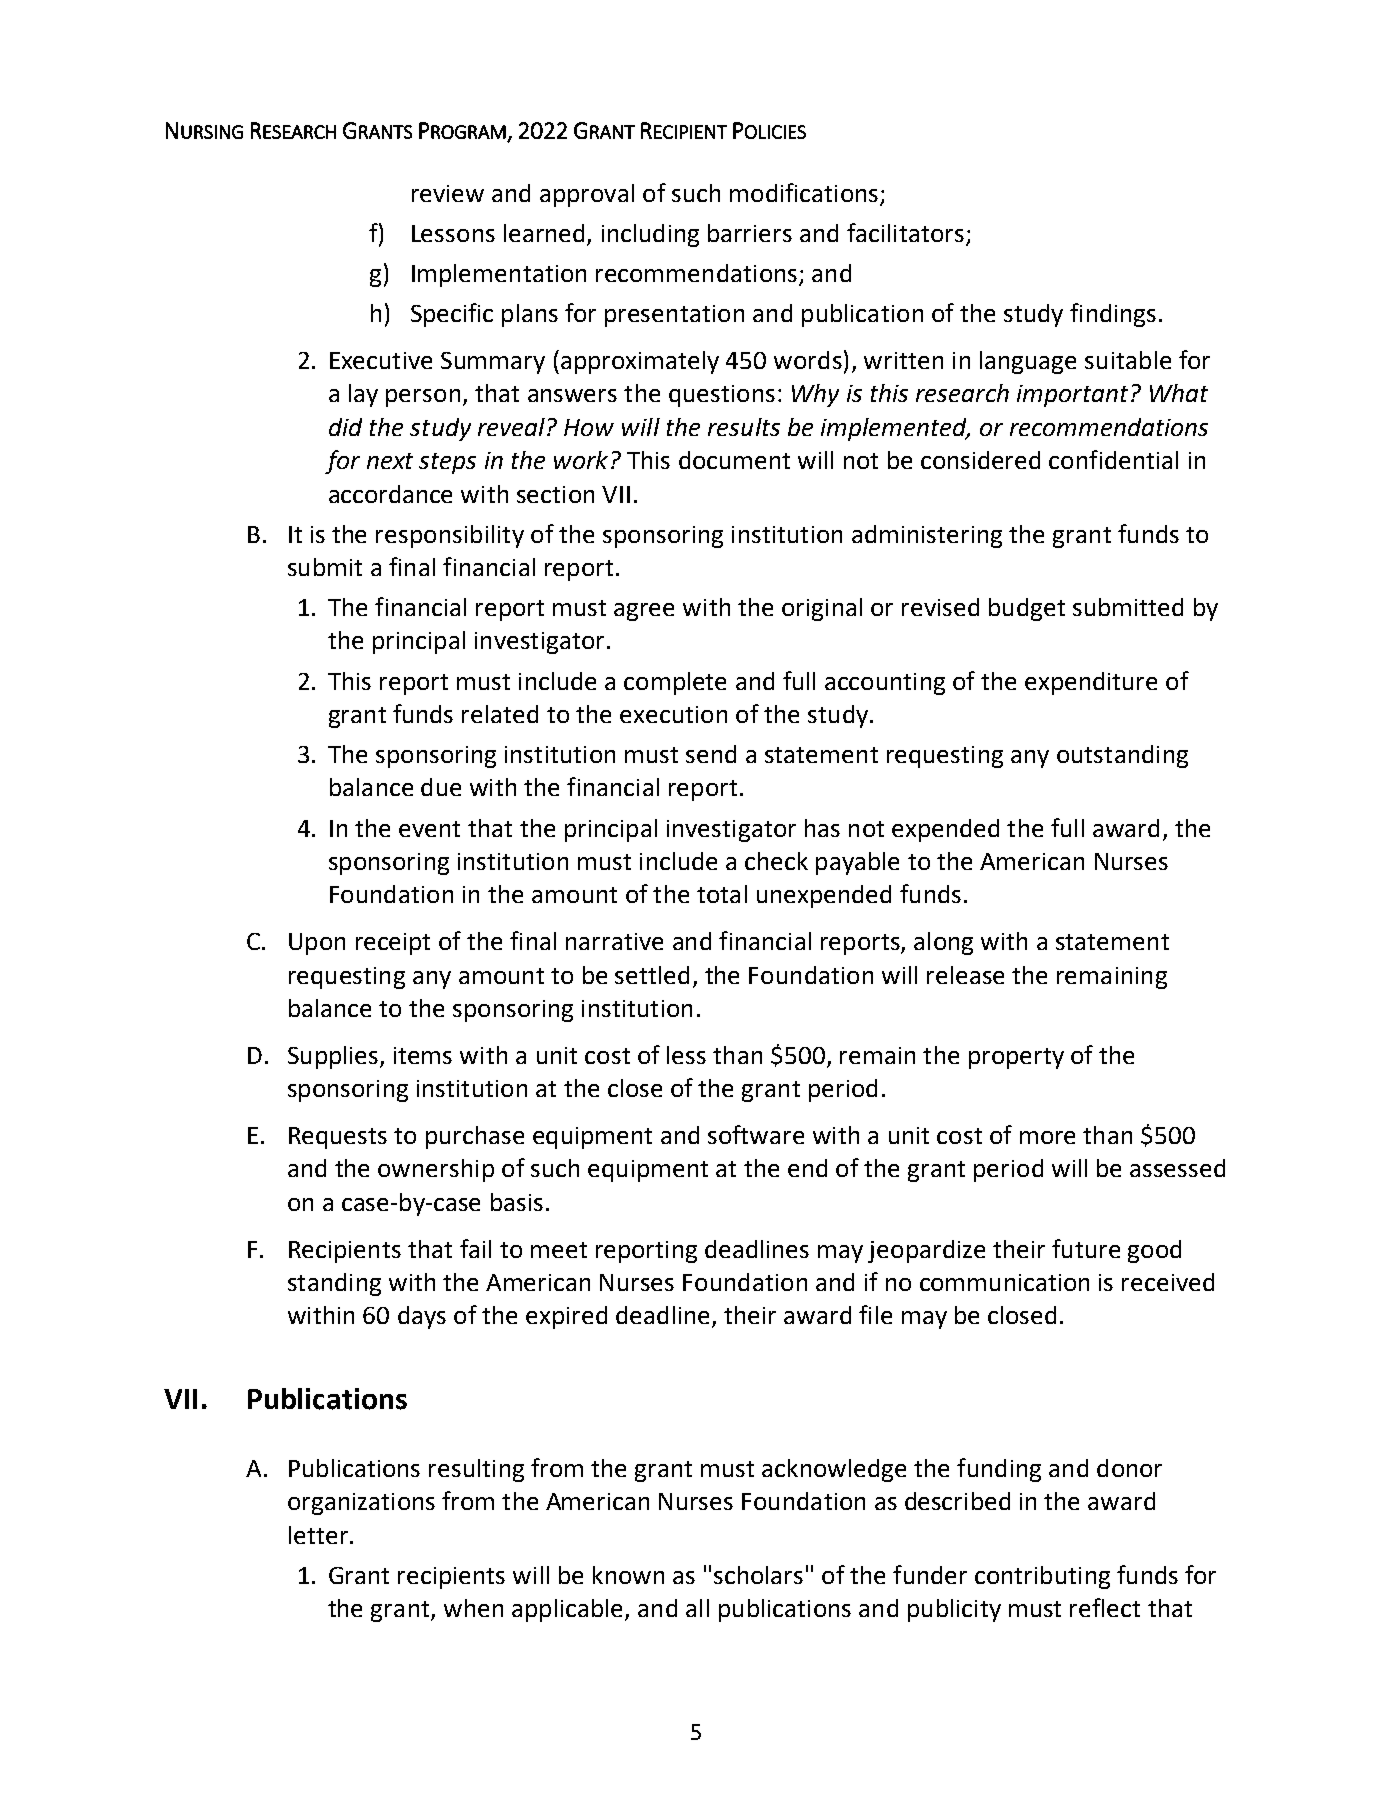 Image resolution: width=1393 pixels, height=1802 pixels. Describe the element at coordinates (675, 683) in the screenshot. I see `complete` at that location.
